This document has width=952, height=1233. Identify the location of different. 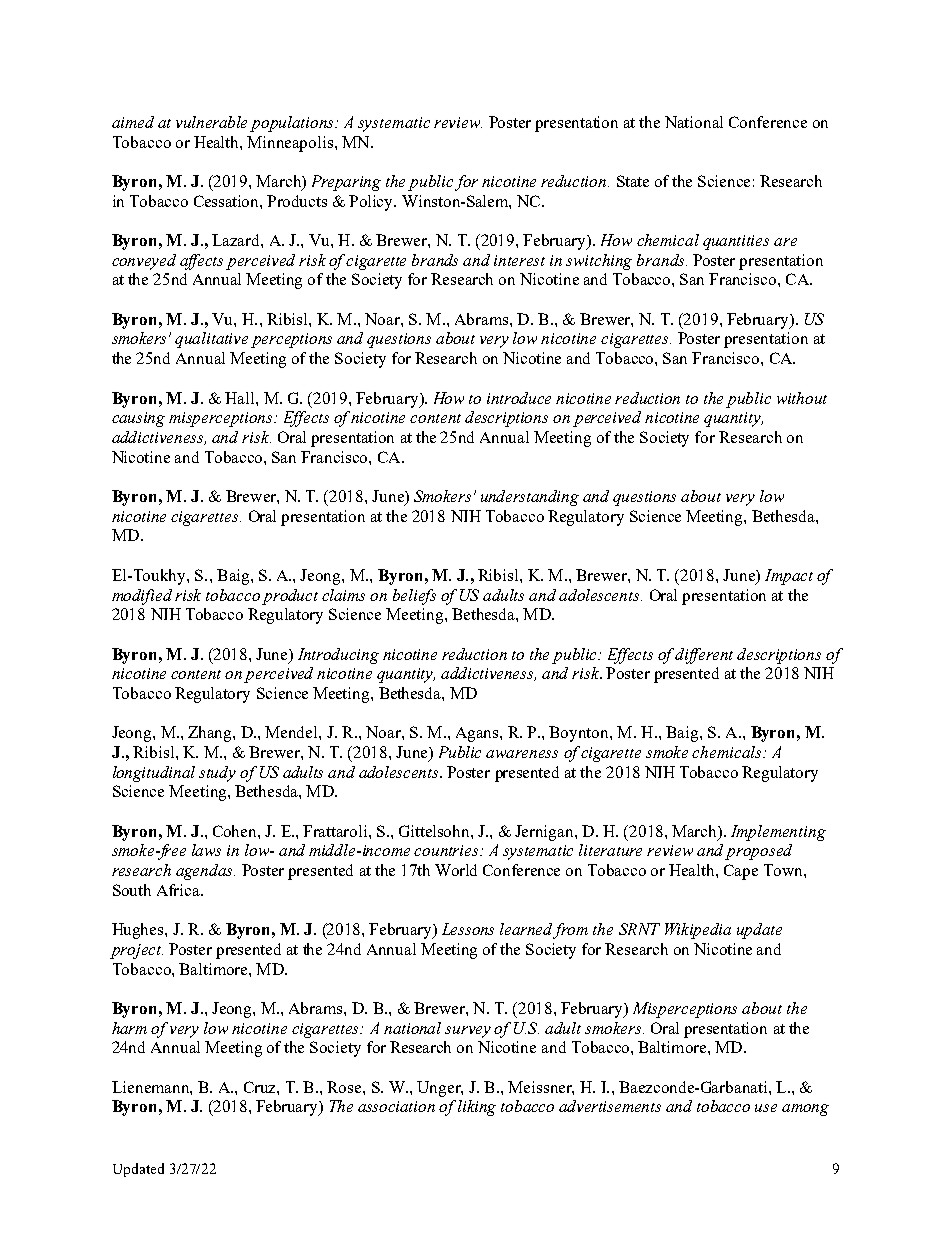
(704, 656).
